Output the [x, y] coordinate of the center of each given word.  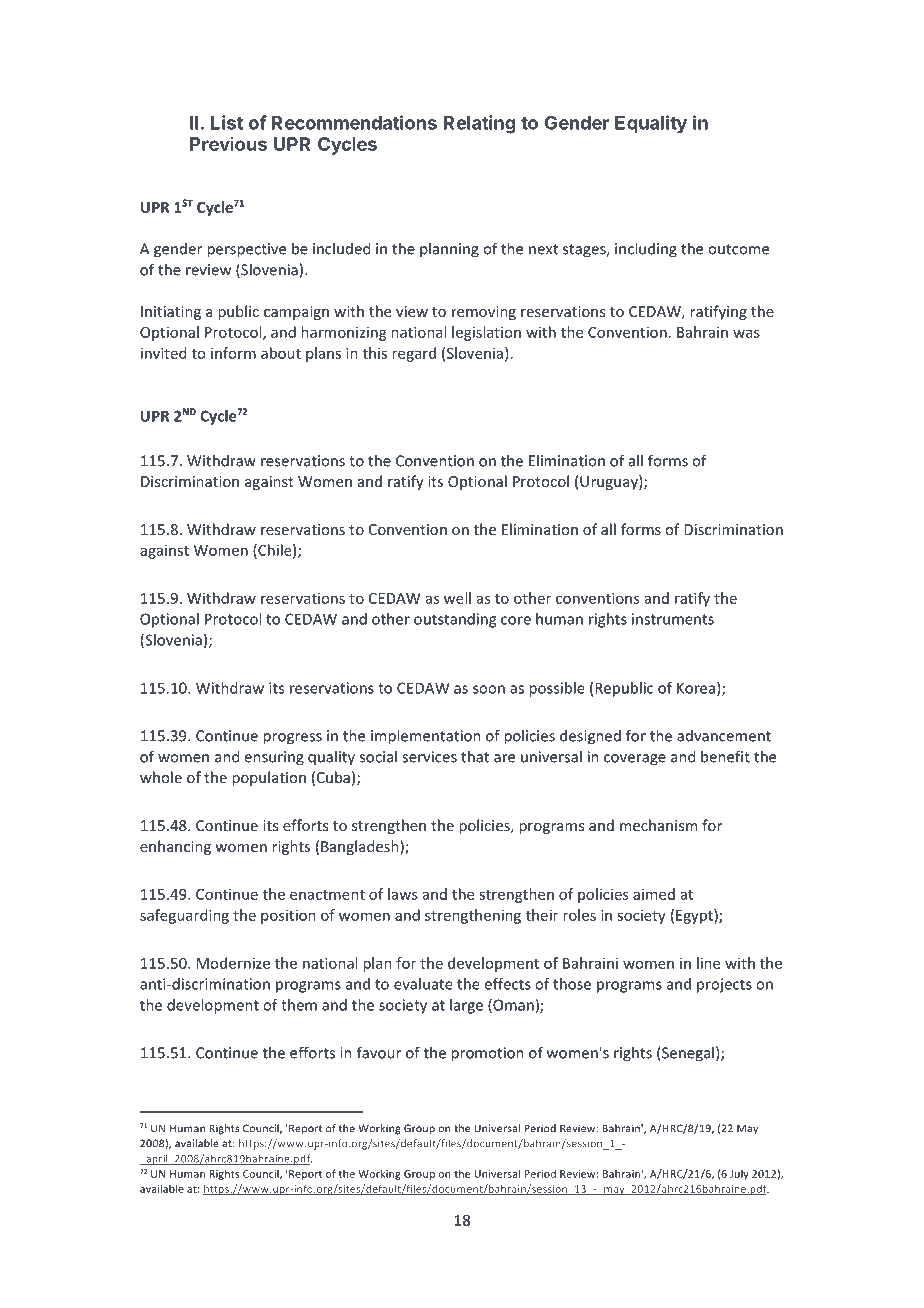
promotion [487, 1054]
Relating [479, 124]
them [299, 1005]
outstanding [455, 620]
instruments [673, 619]
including [646, 250]
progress [292, 739]
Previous [228, 143]
